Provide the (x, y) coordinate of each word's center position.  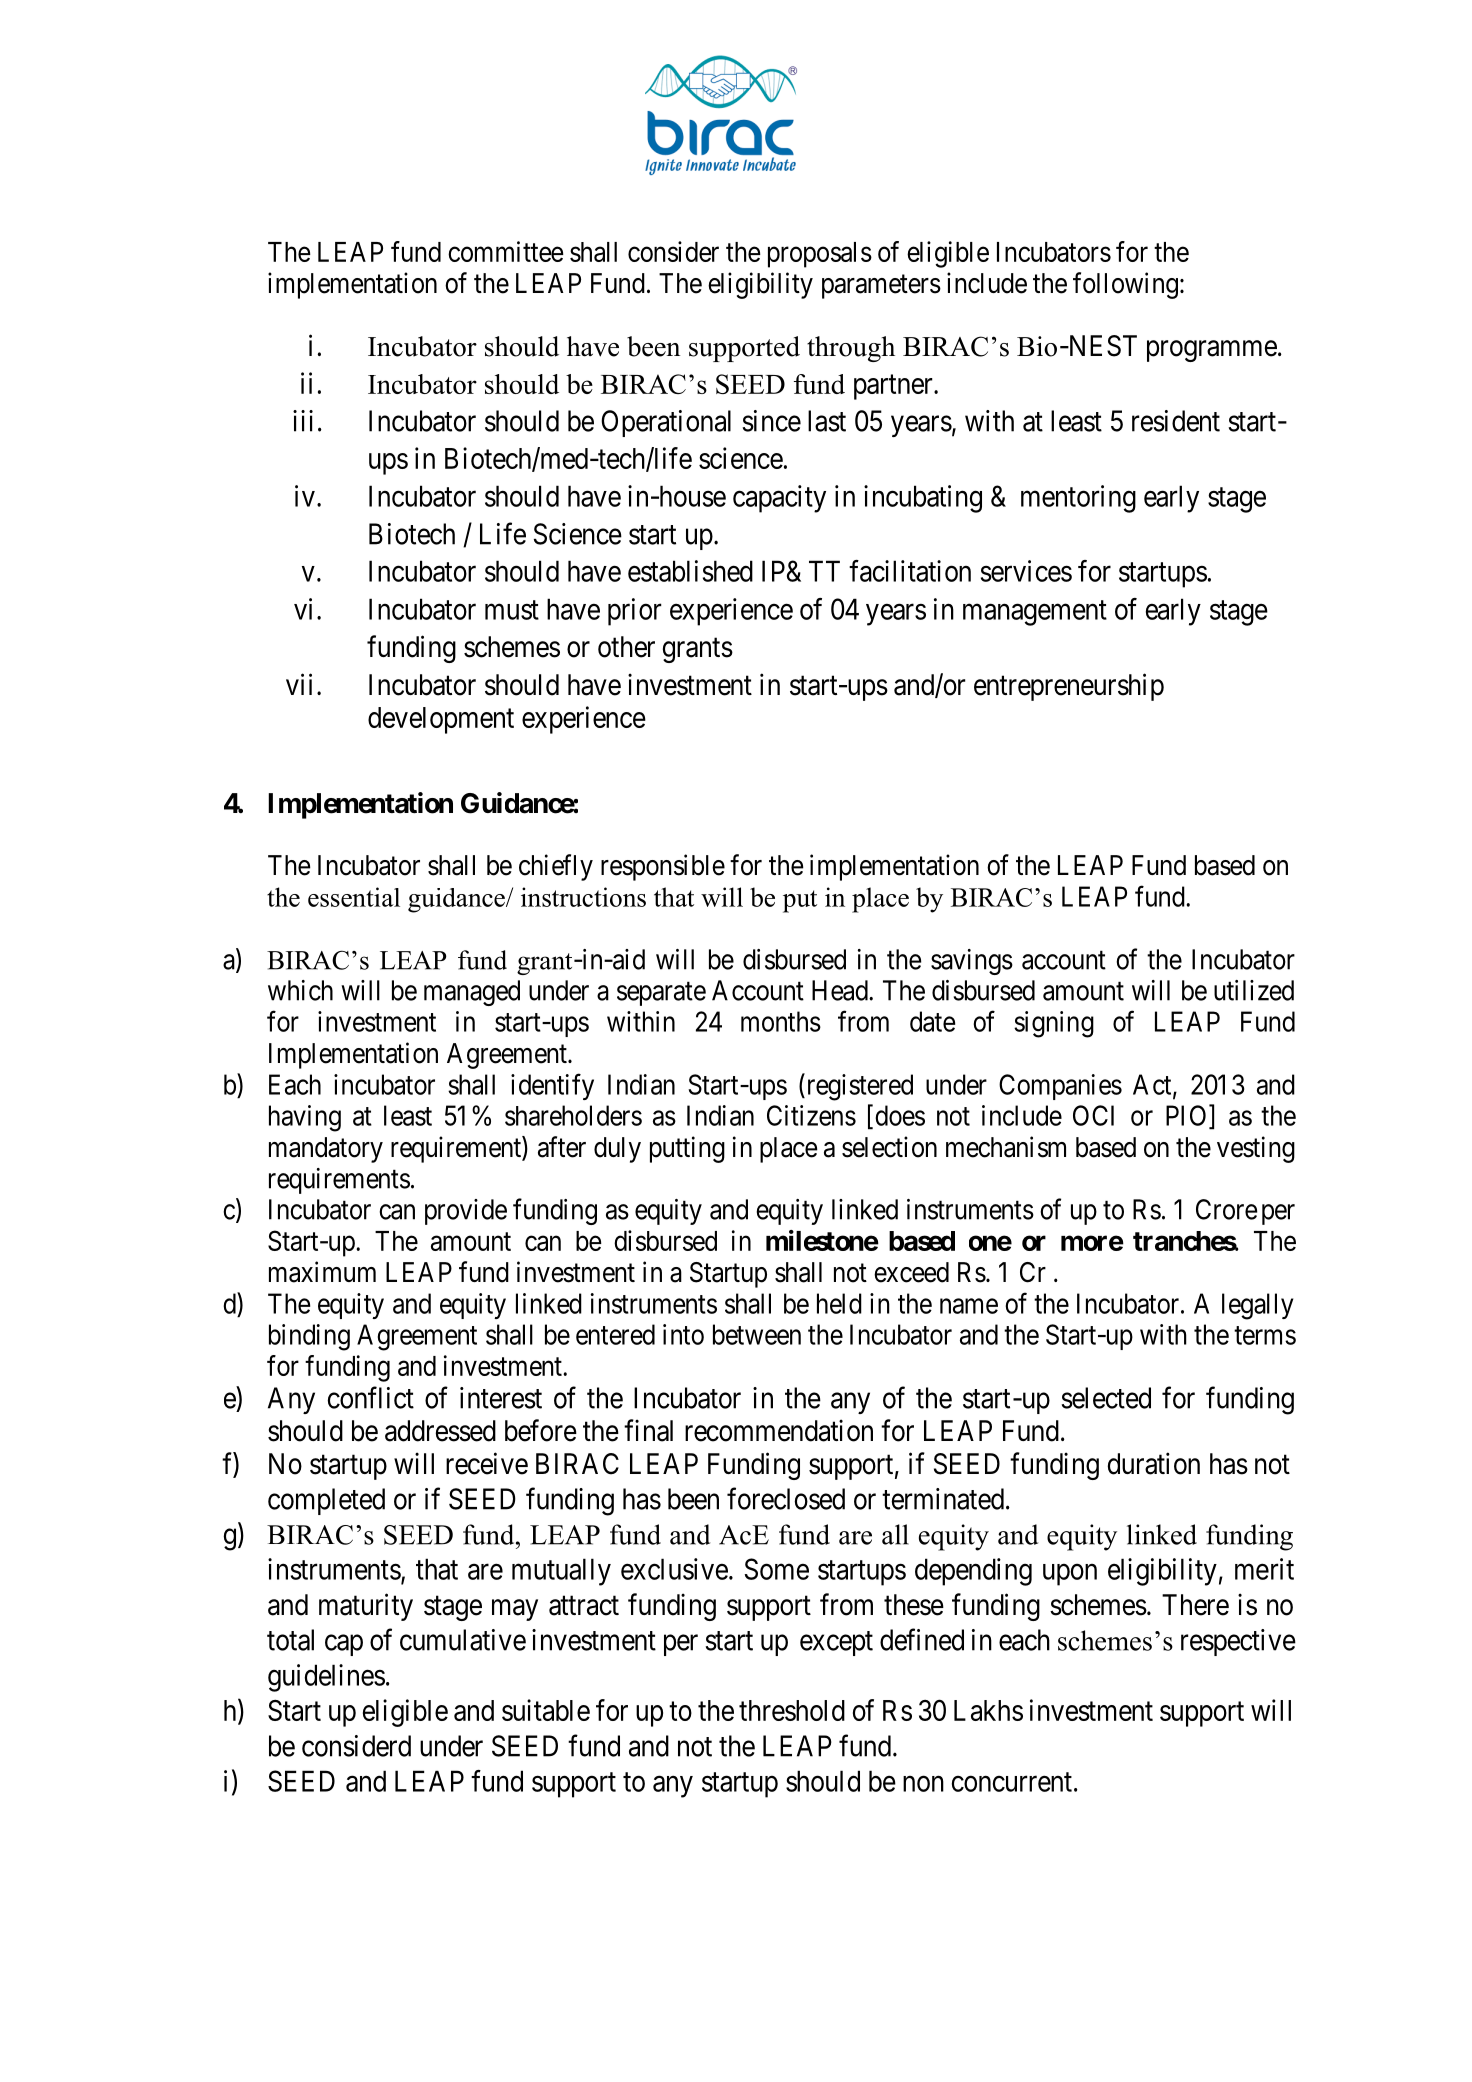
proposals (820, 255)
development (441, 720)
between (757, 1334)
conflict (371, 1397)
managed (472, 993)
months (781, 1021)
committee (506, 251)
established (690, 571)
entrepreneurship (1069, 687)
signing (1054, 1024)
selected (1106, 1398)
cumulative (463, 1640)
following (1125, 285)
